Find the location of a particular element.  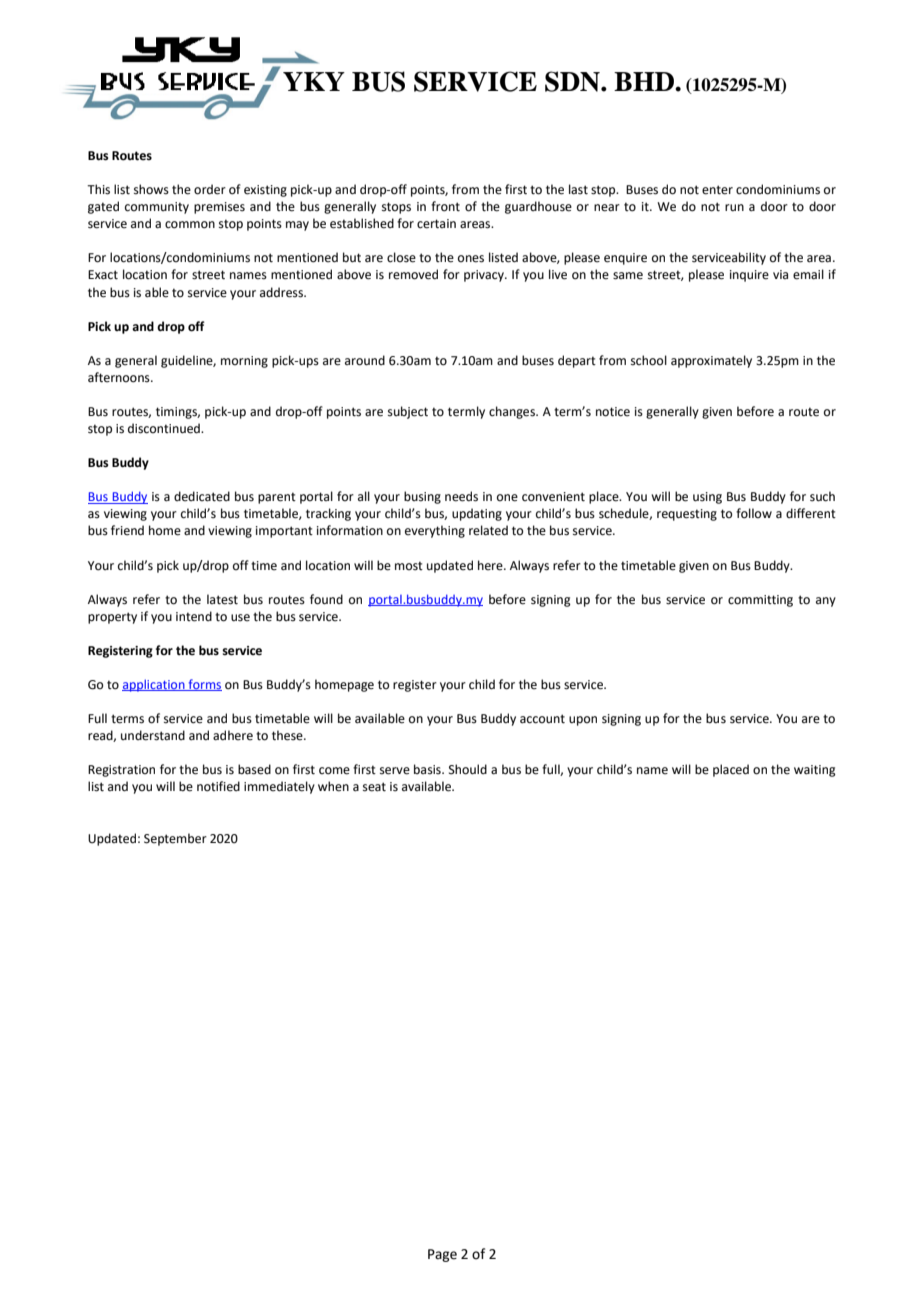

September is located at coordinates (175, 839).
